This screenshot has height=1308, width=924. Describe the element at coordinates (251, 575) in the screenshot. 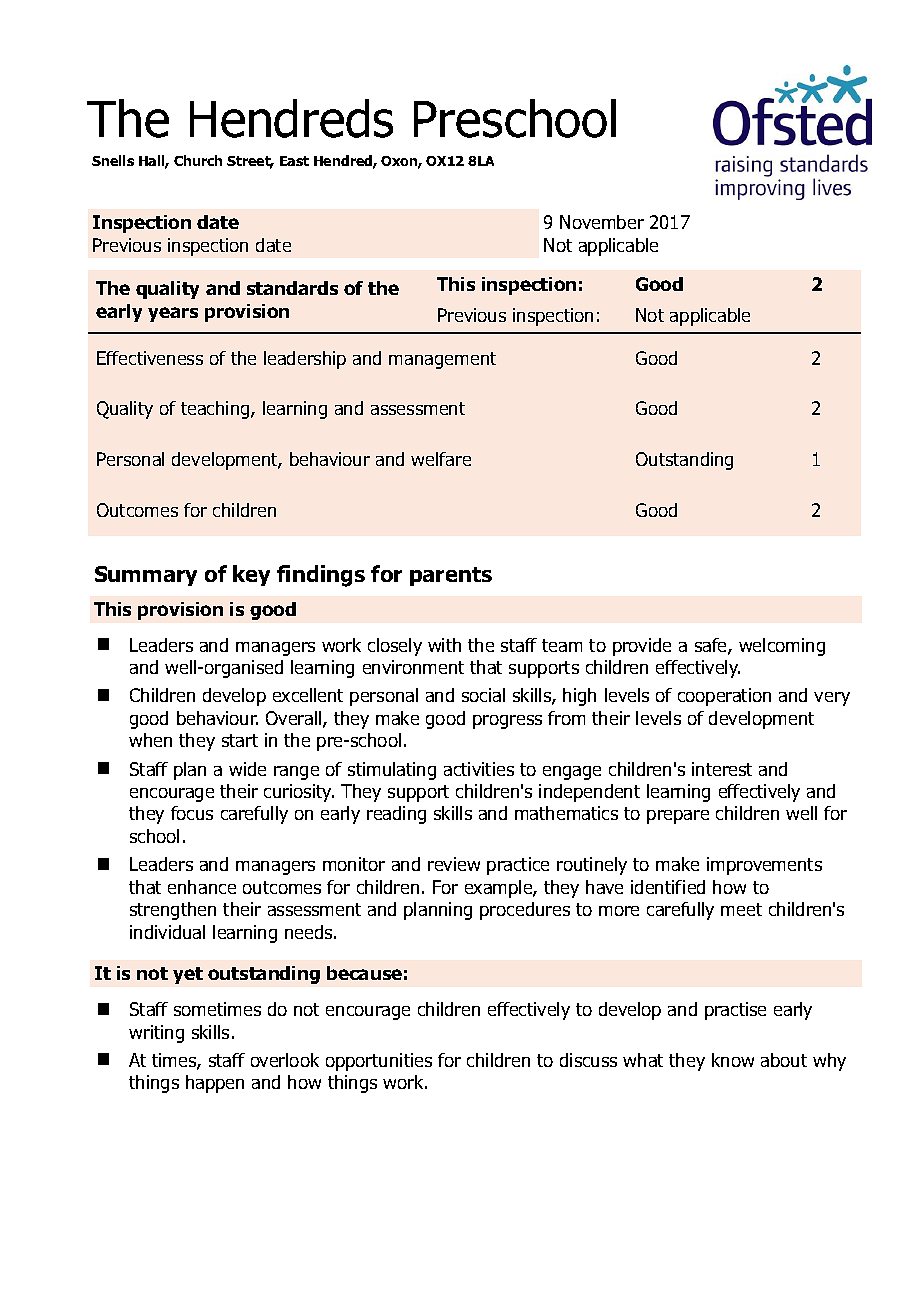

I see `key` at that location.
